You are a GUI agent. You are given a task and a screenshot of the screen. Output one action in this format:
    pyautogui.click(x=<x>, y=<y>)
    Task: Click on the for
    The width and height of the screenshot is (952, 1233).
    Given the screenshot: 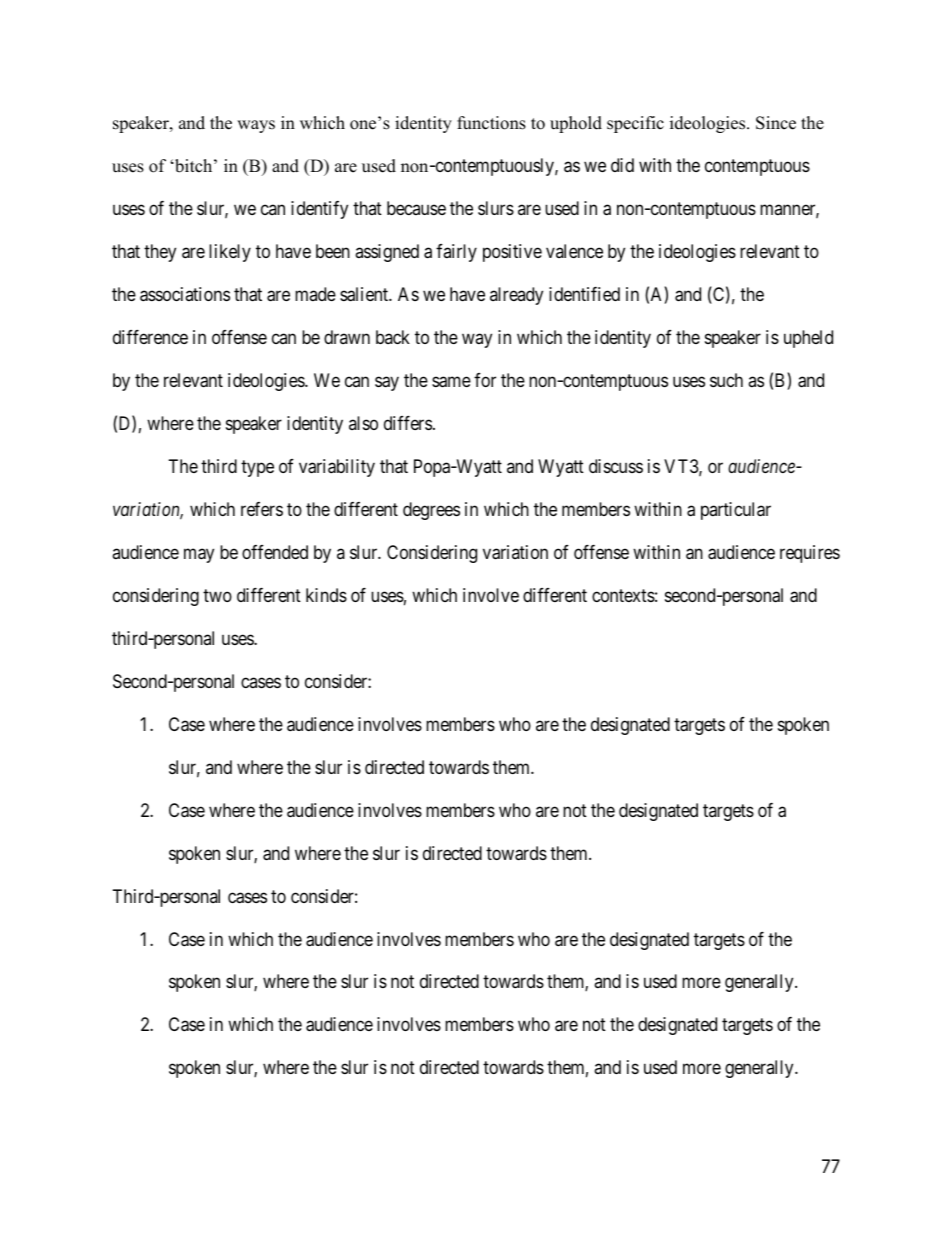 What is the action you would take?
    pyautogui.click(x=485, y=380)
